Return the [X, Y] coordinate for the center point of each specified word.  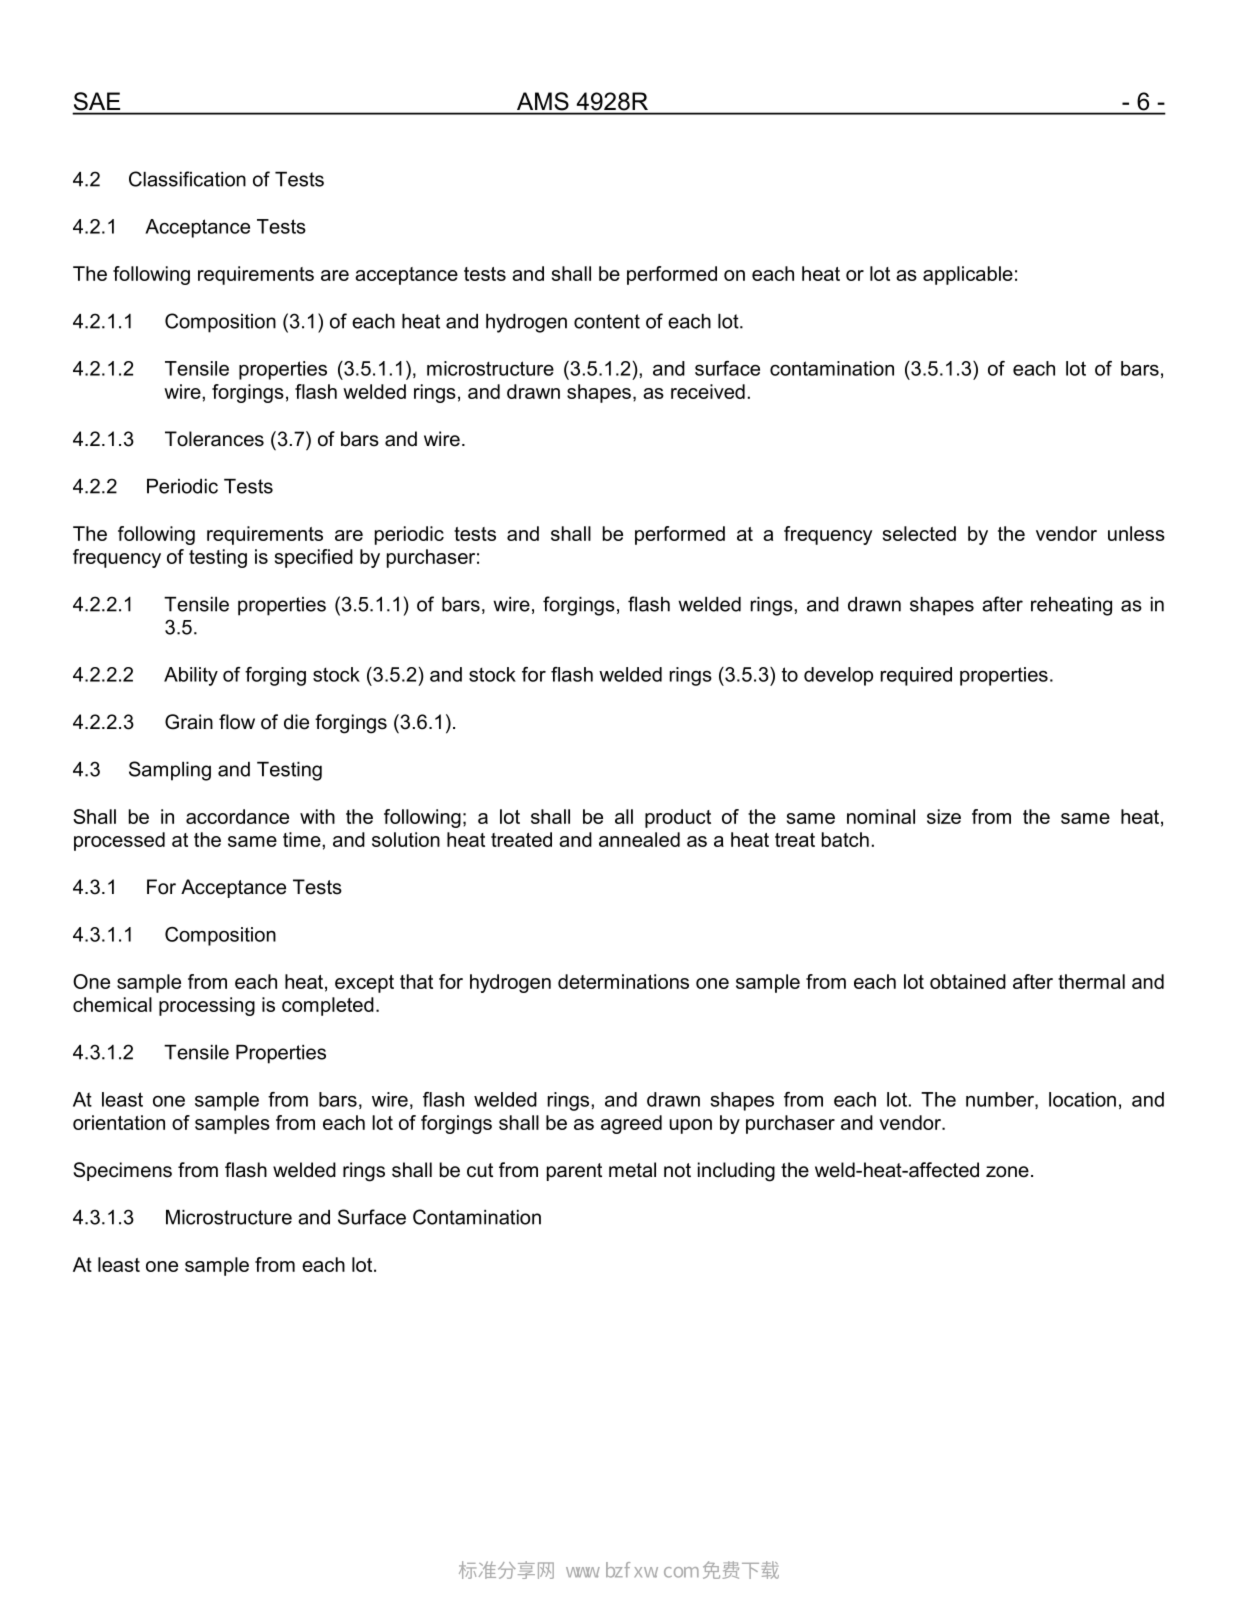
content [607, 321]
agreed [631, 1124]
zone [1007, 1172]
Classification [187, 179]
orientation [119, 1122]
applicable [968, 275]
